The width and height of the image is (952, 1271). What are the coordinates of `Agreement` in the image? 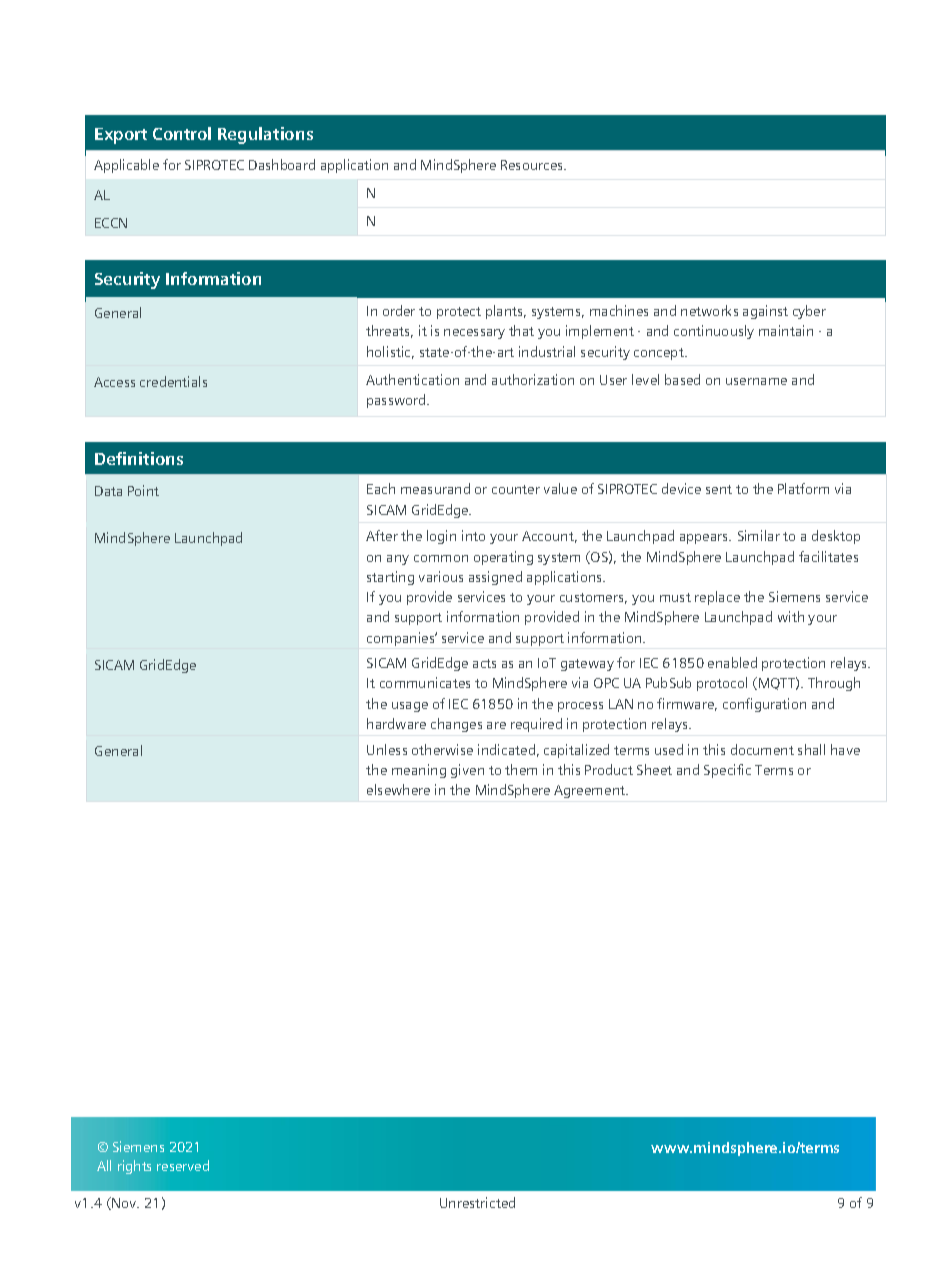 It's located at (591, 791).
